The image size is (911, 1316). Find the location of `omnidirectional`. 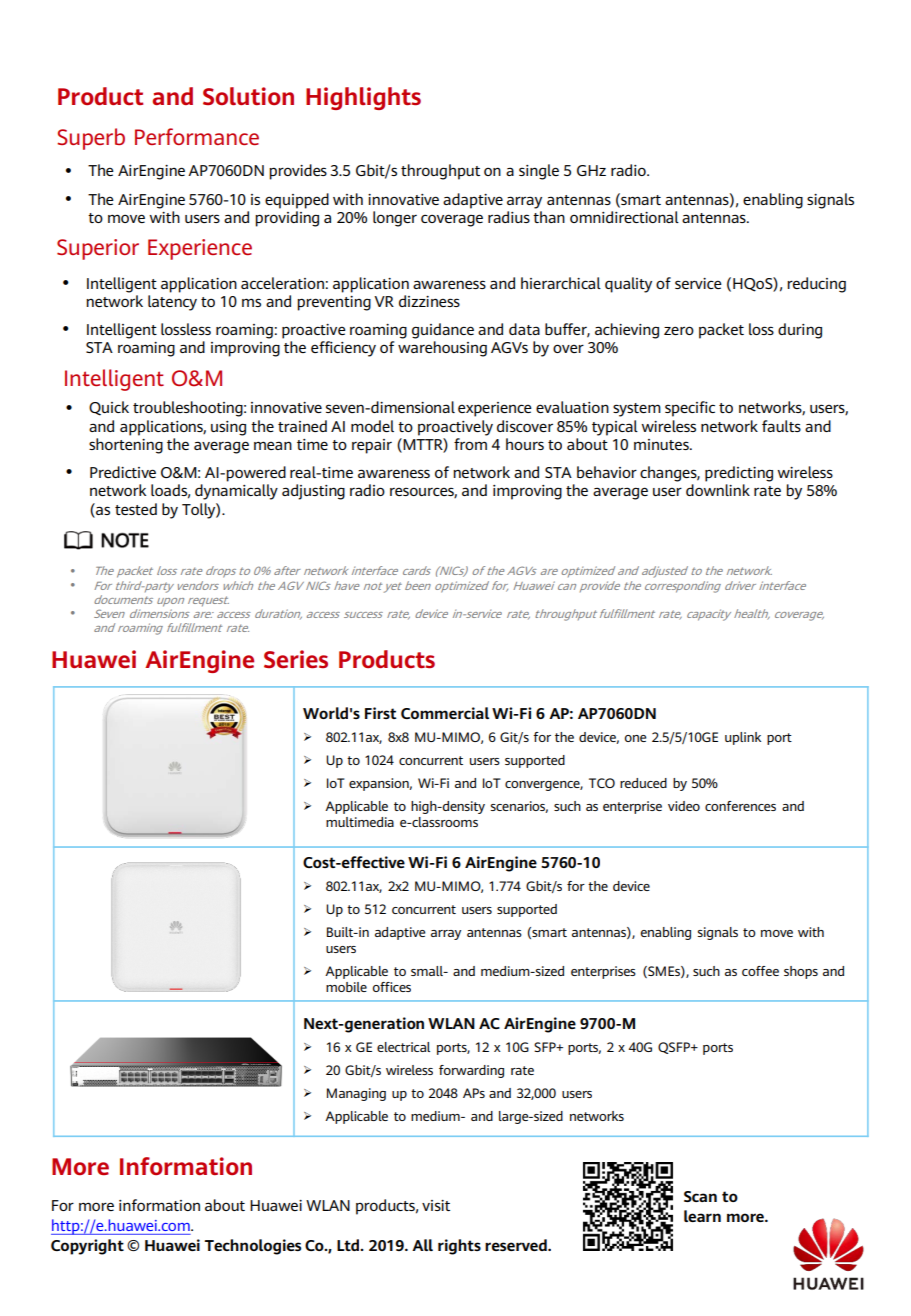

omnidirectional is located at coordinates (624, 217).
